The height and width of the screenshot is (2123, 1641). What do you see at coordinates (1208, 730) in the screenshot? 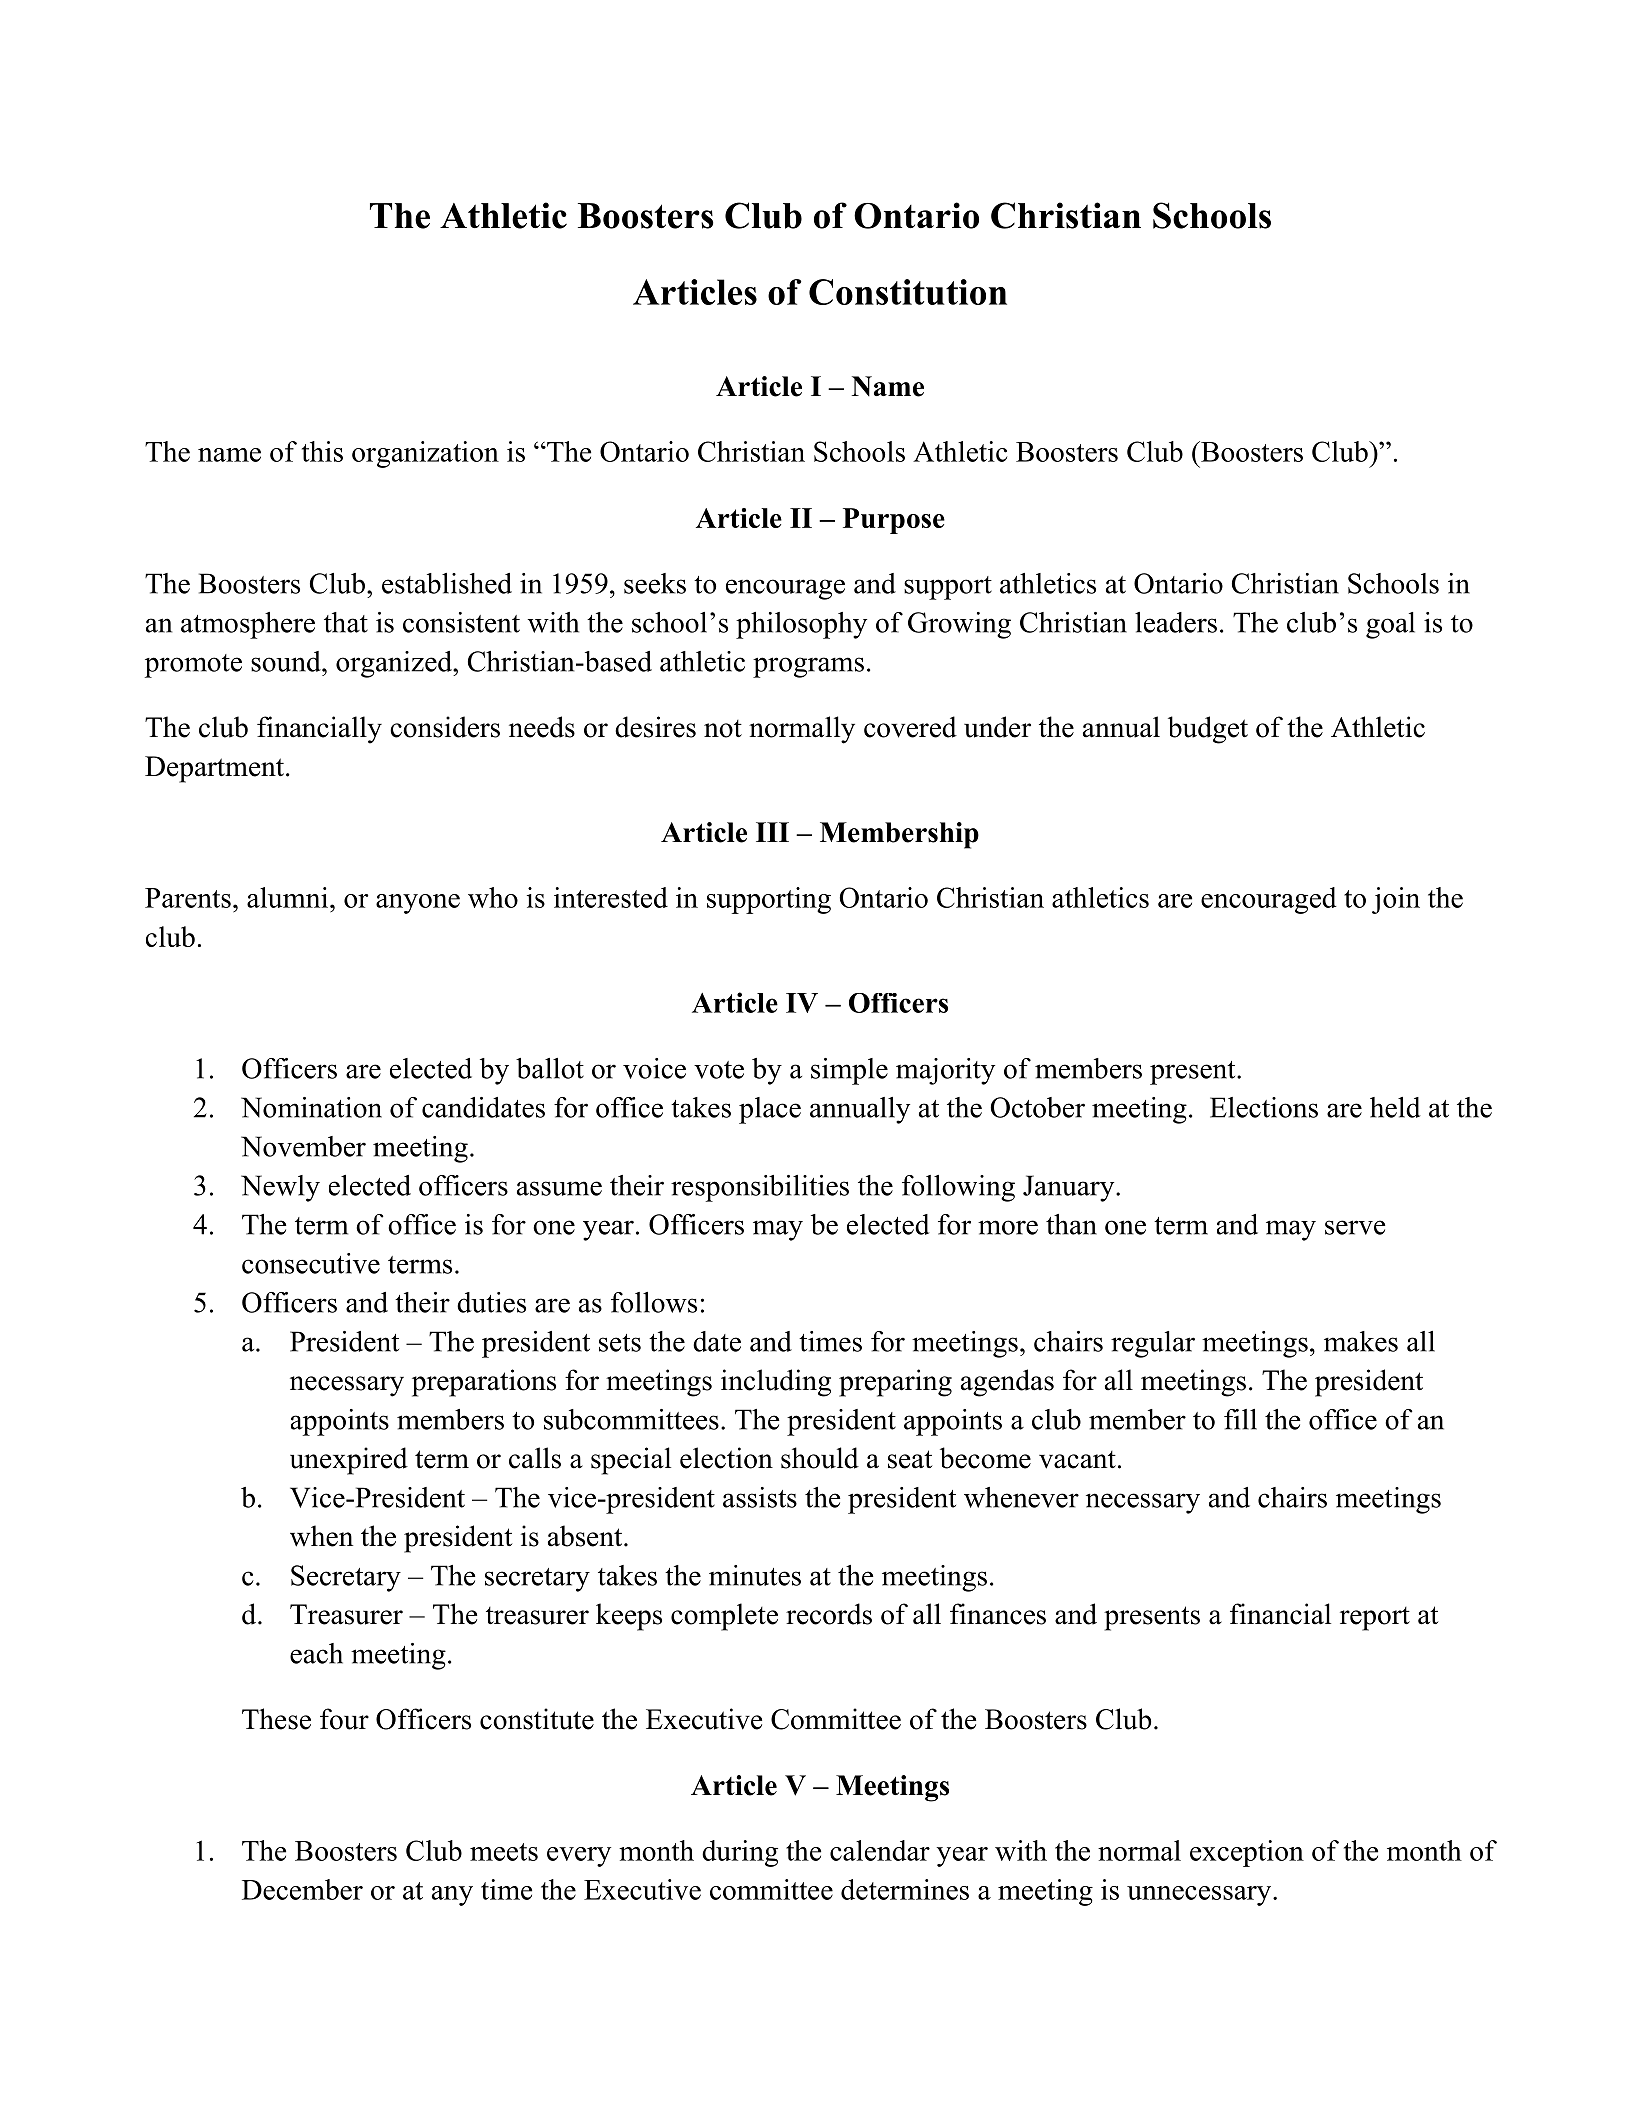
I see `budget` at bounding box center [1208, 730].
